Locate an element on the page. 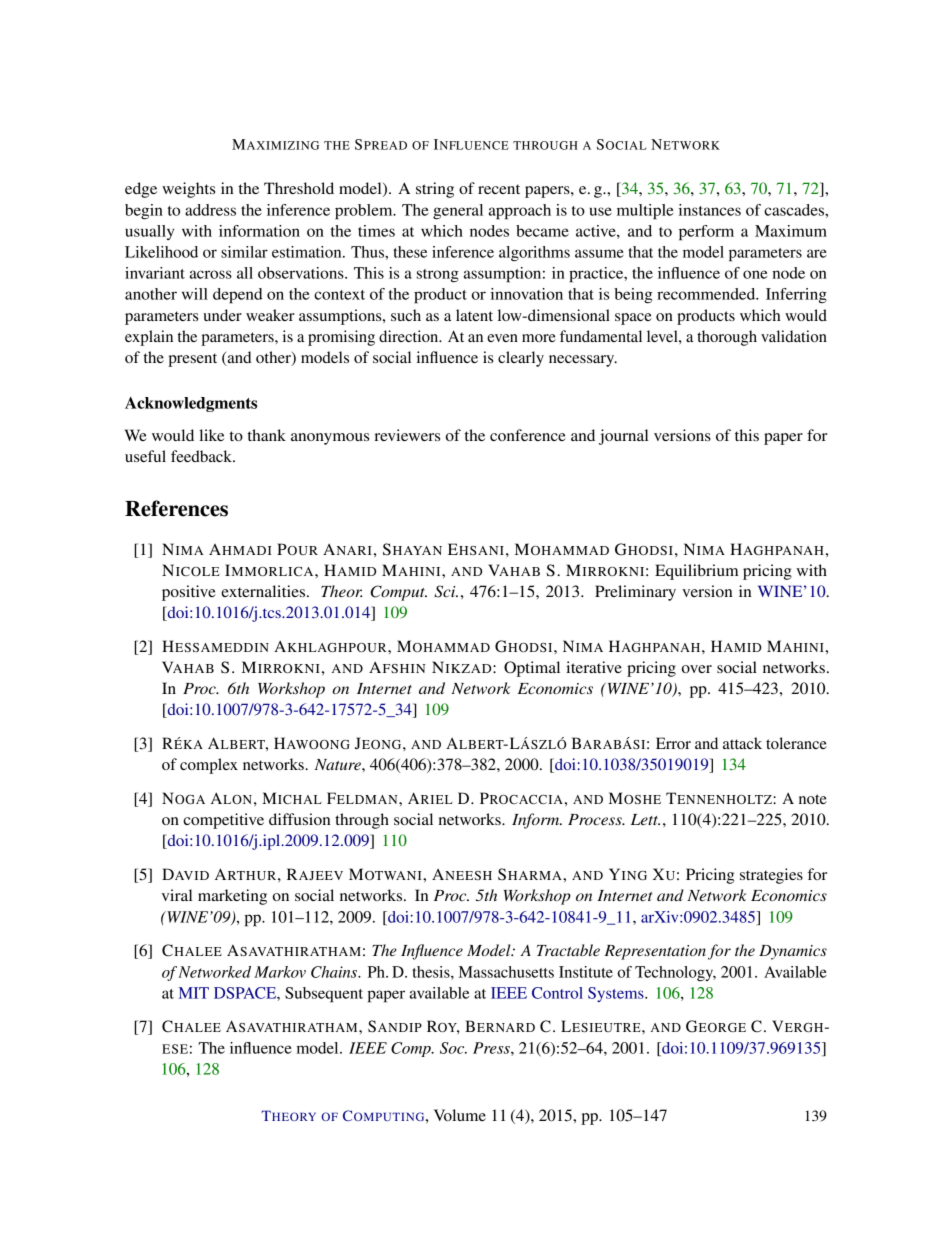 Image resolution: width=952 pixels, height=1233 pixels. Volume is located at coordinates (460, 1115).
